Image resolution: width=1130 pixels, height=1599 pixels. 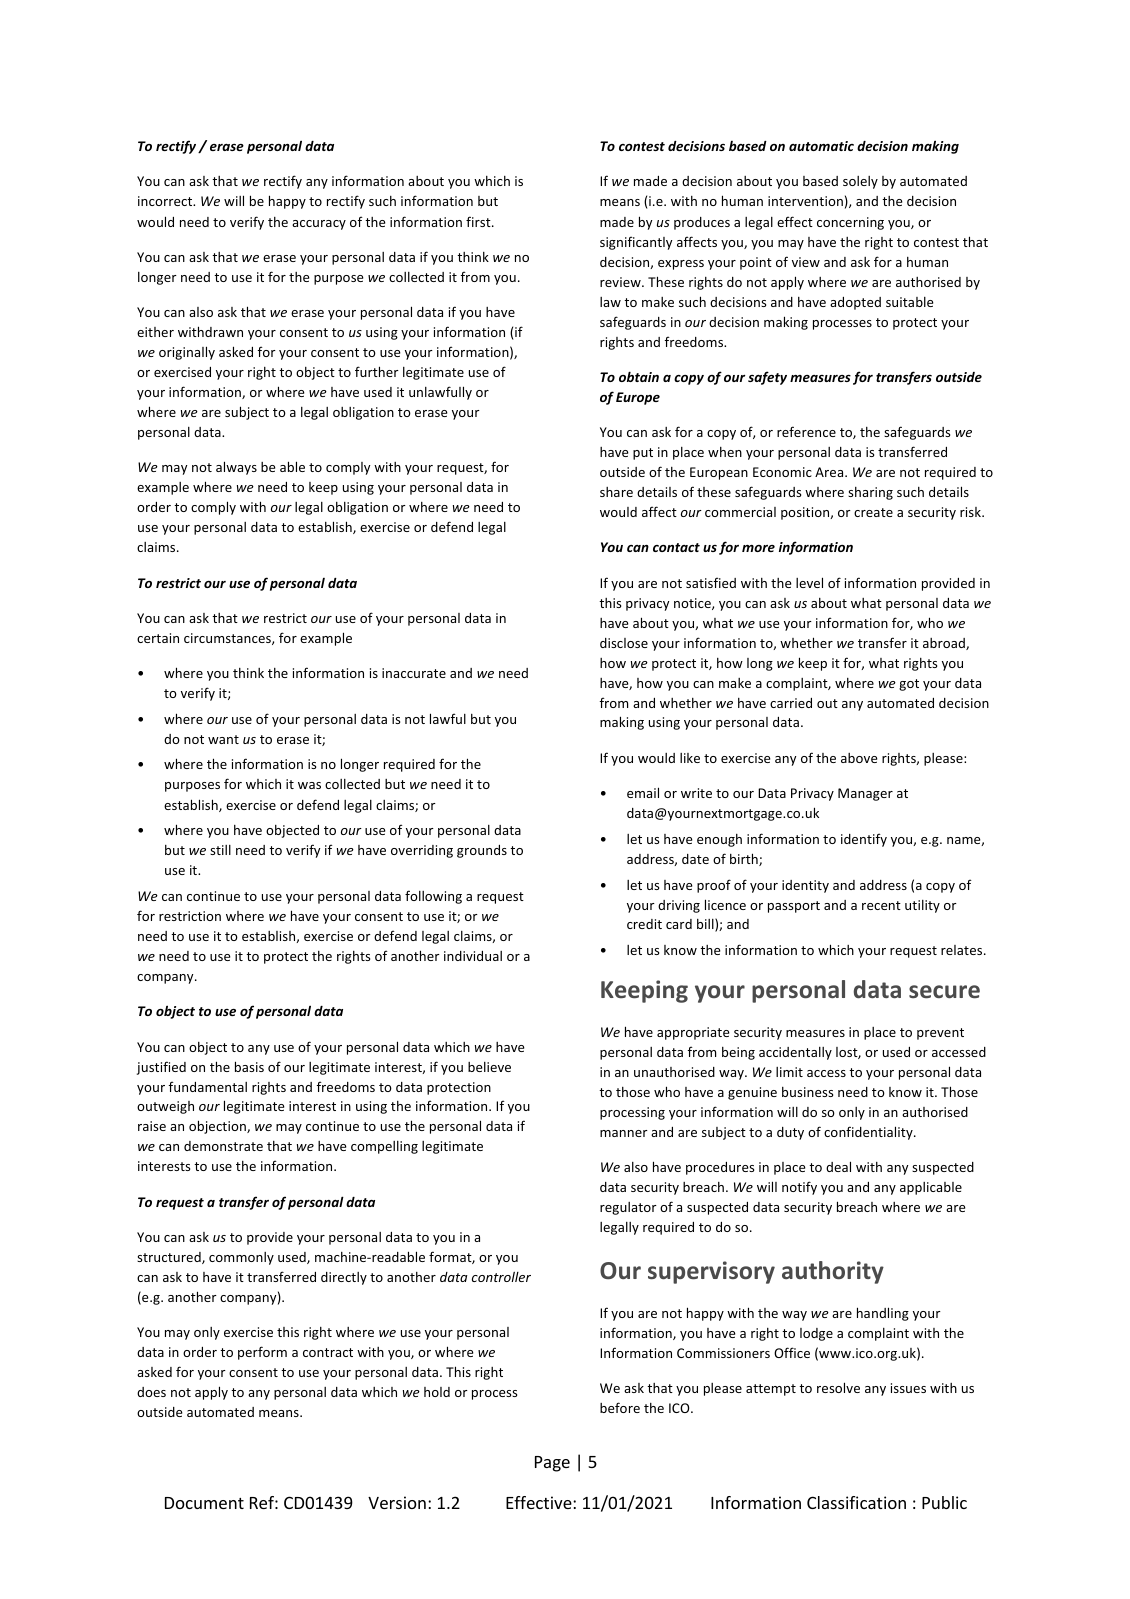 What do you see at coordinates (860, 182) in the screenshot?
I see `solely` at bounding box center [860, 182].
